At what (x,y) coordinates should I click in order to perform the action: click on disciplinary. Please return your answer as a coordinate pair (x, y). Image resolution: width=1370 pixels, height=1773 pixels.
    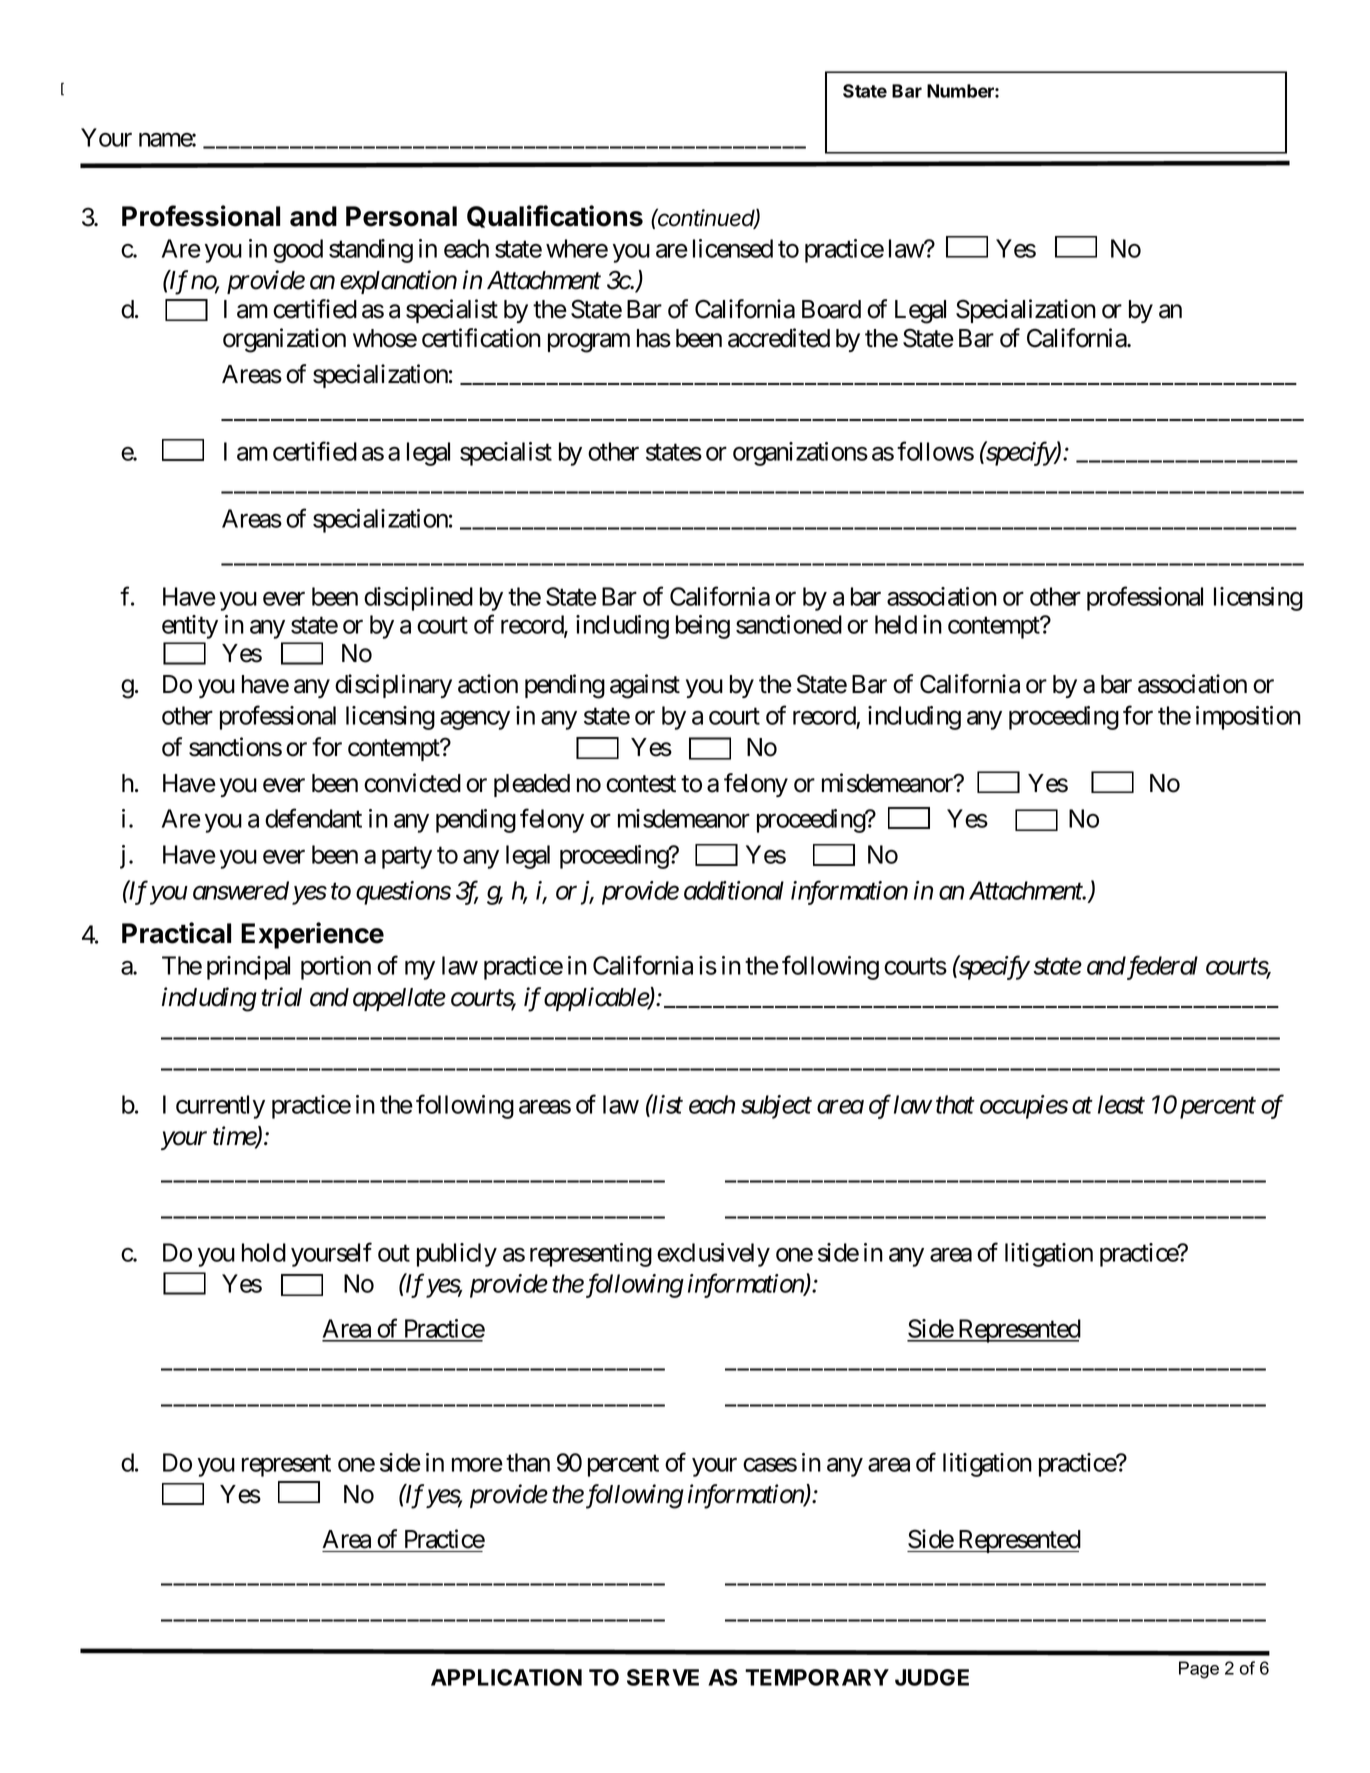
    Looking at the image, I should click on (393, 686).
